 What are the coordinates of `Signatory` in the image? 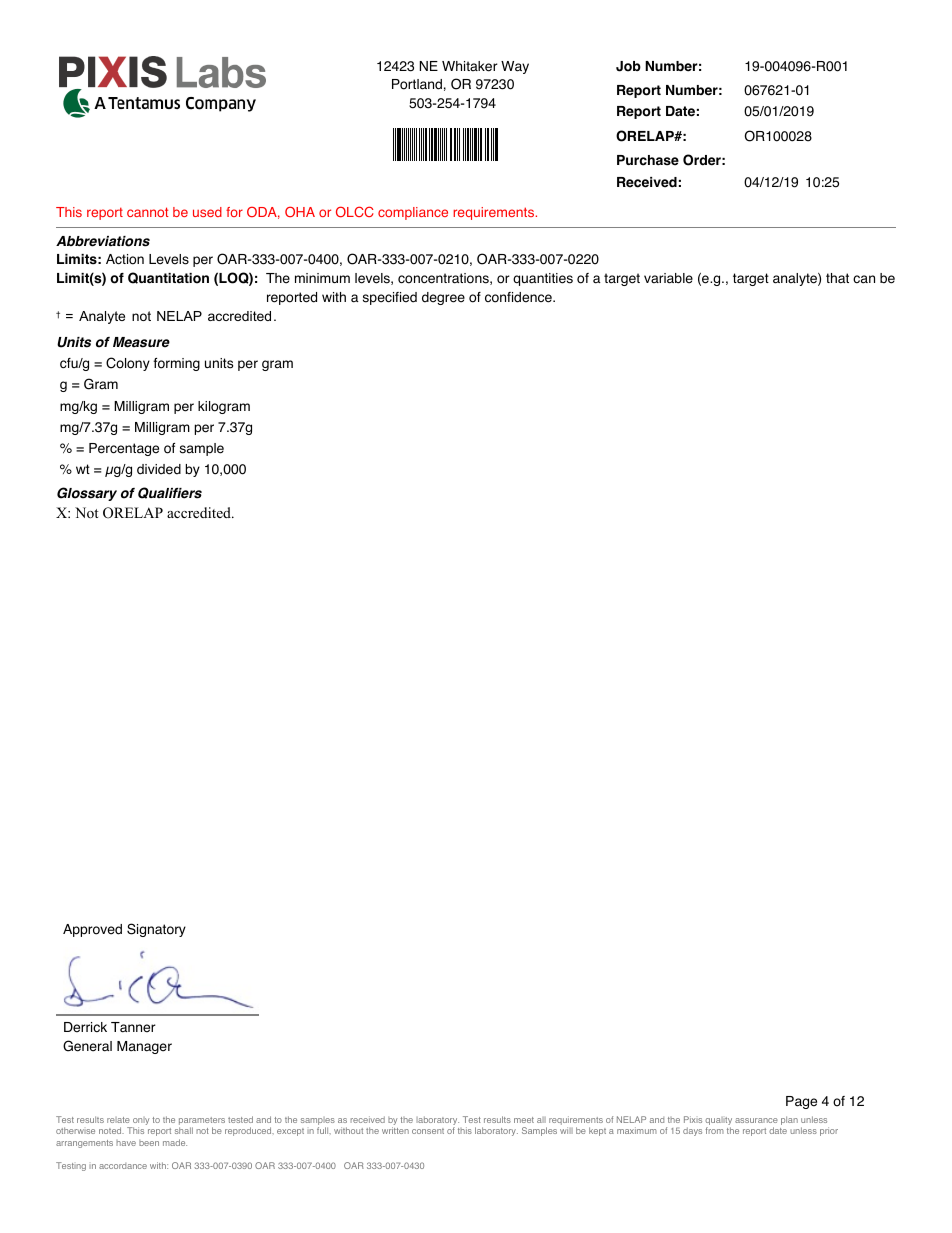 It's located at (156, 930).
